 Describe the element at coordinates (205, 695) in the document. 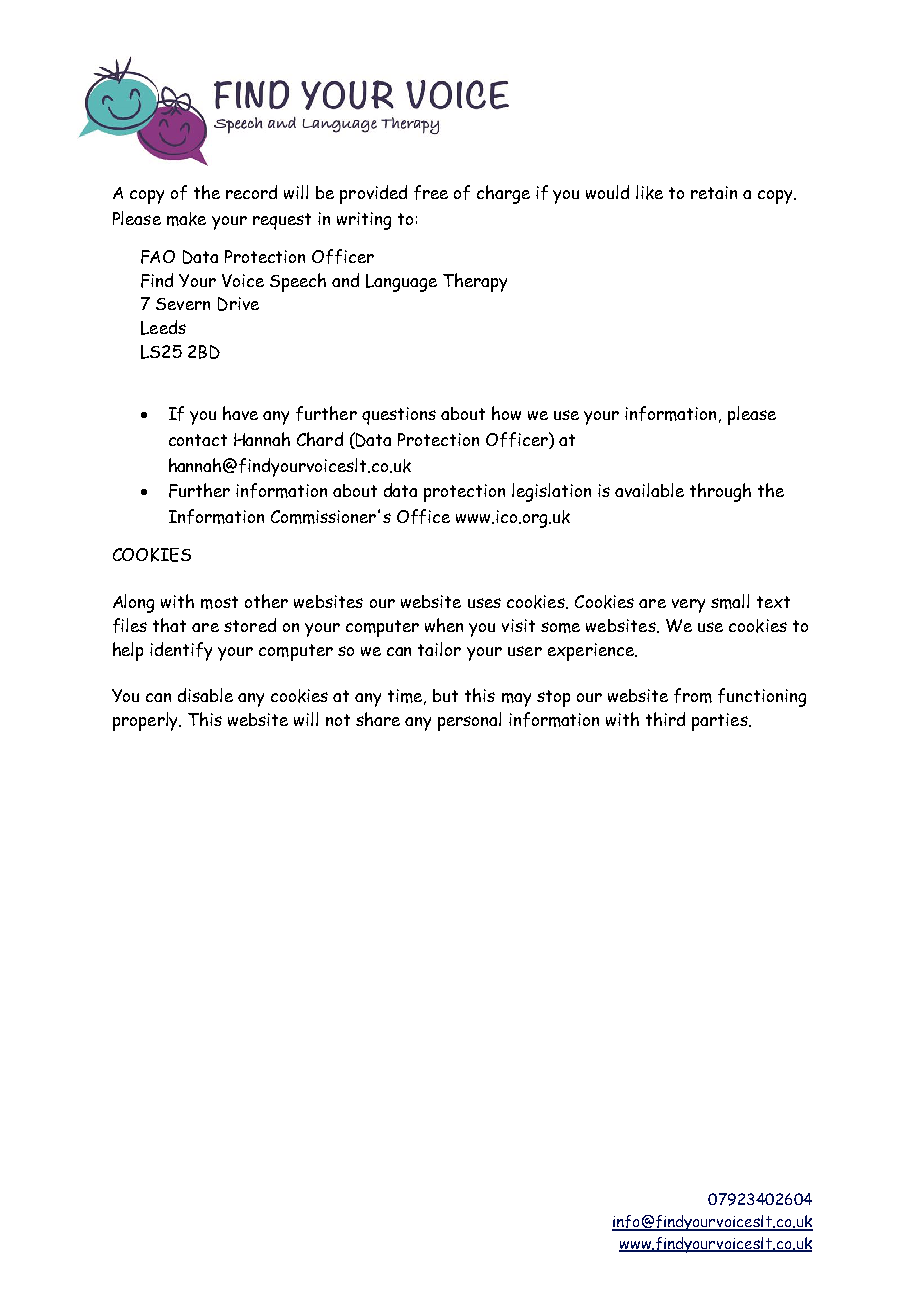

I see `disable` at that location.
